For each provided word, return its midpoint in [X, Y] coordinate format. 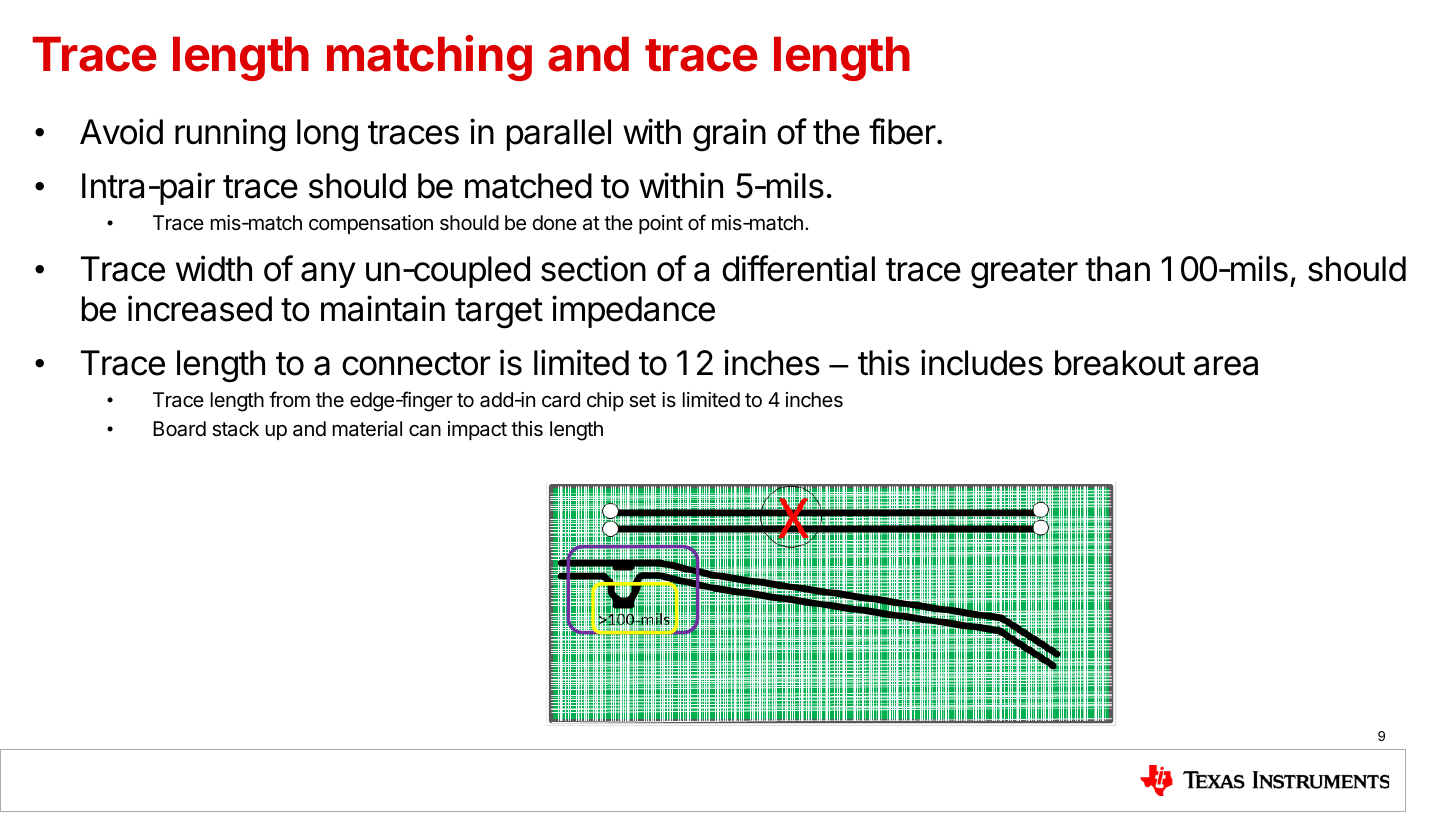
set [642, 400]
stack [235, 429]
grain [729, 135]
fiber [902, 131]
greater [1024, 273]
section [593, 268]
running [230, 135]
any [328, 275]
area [1226, 366]
